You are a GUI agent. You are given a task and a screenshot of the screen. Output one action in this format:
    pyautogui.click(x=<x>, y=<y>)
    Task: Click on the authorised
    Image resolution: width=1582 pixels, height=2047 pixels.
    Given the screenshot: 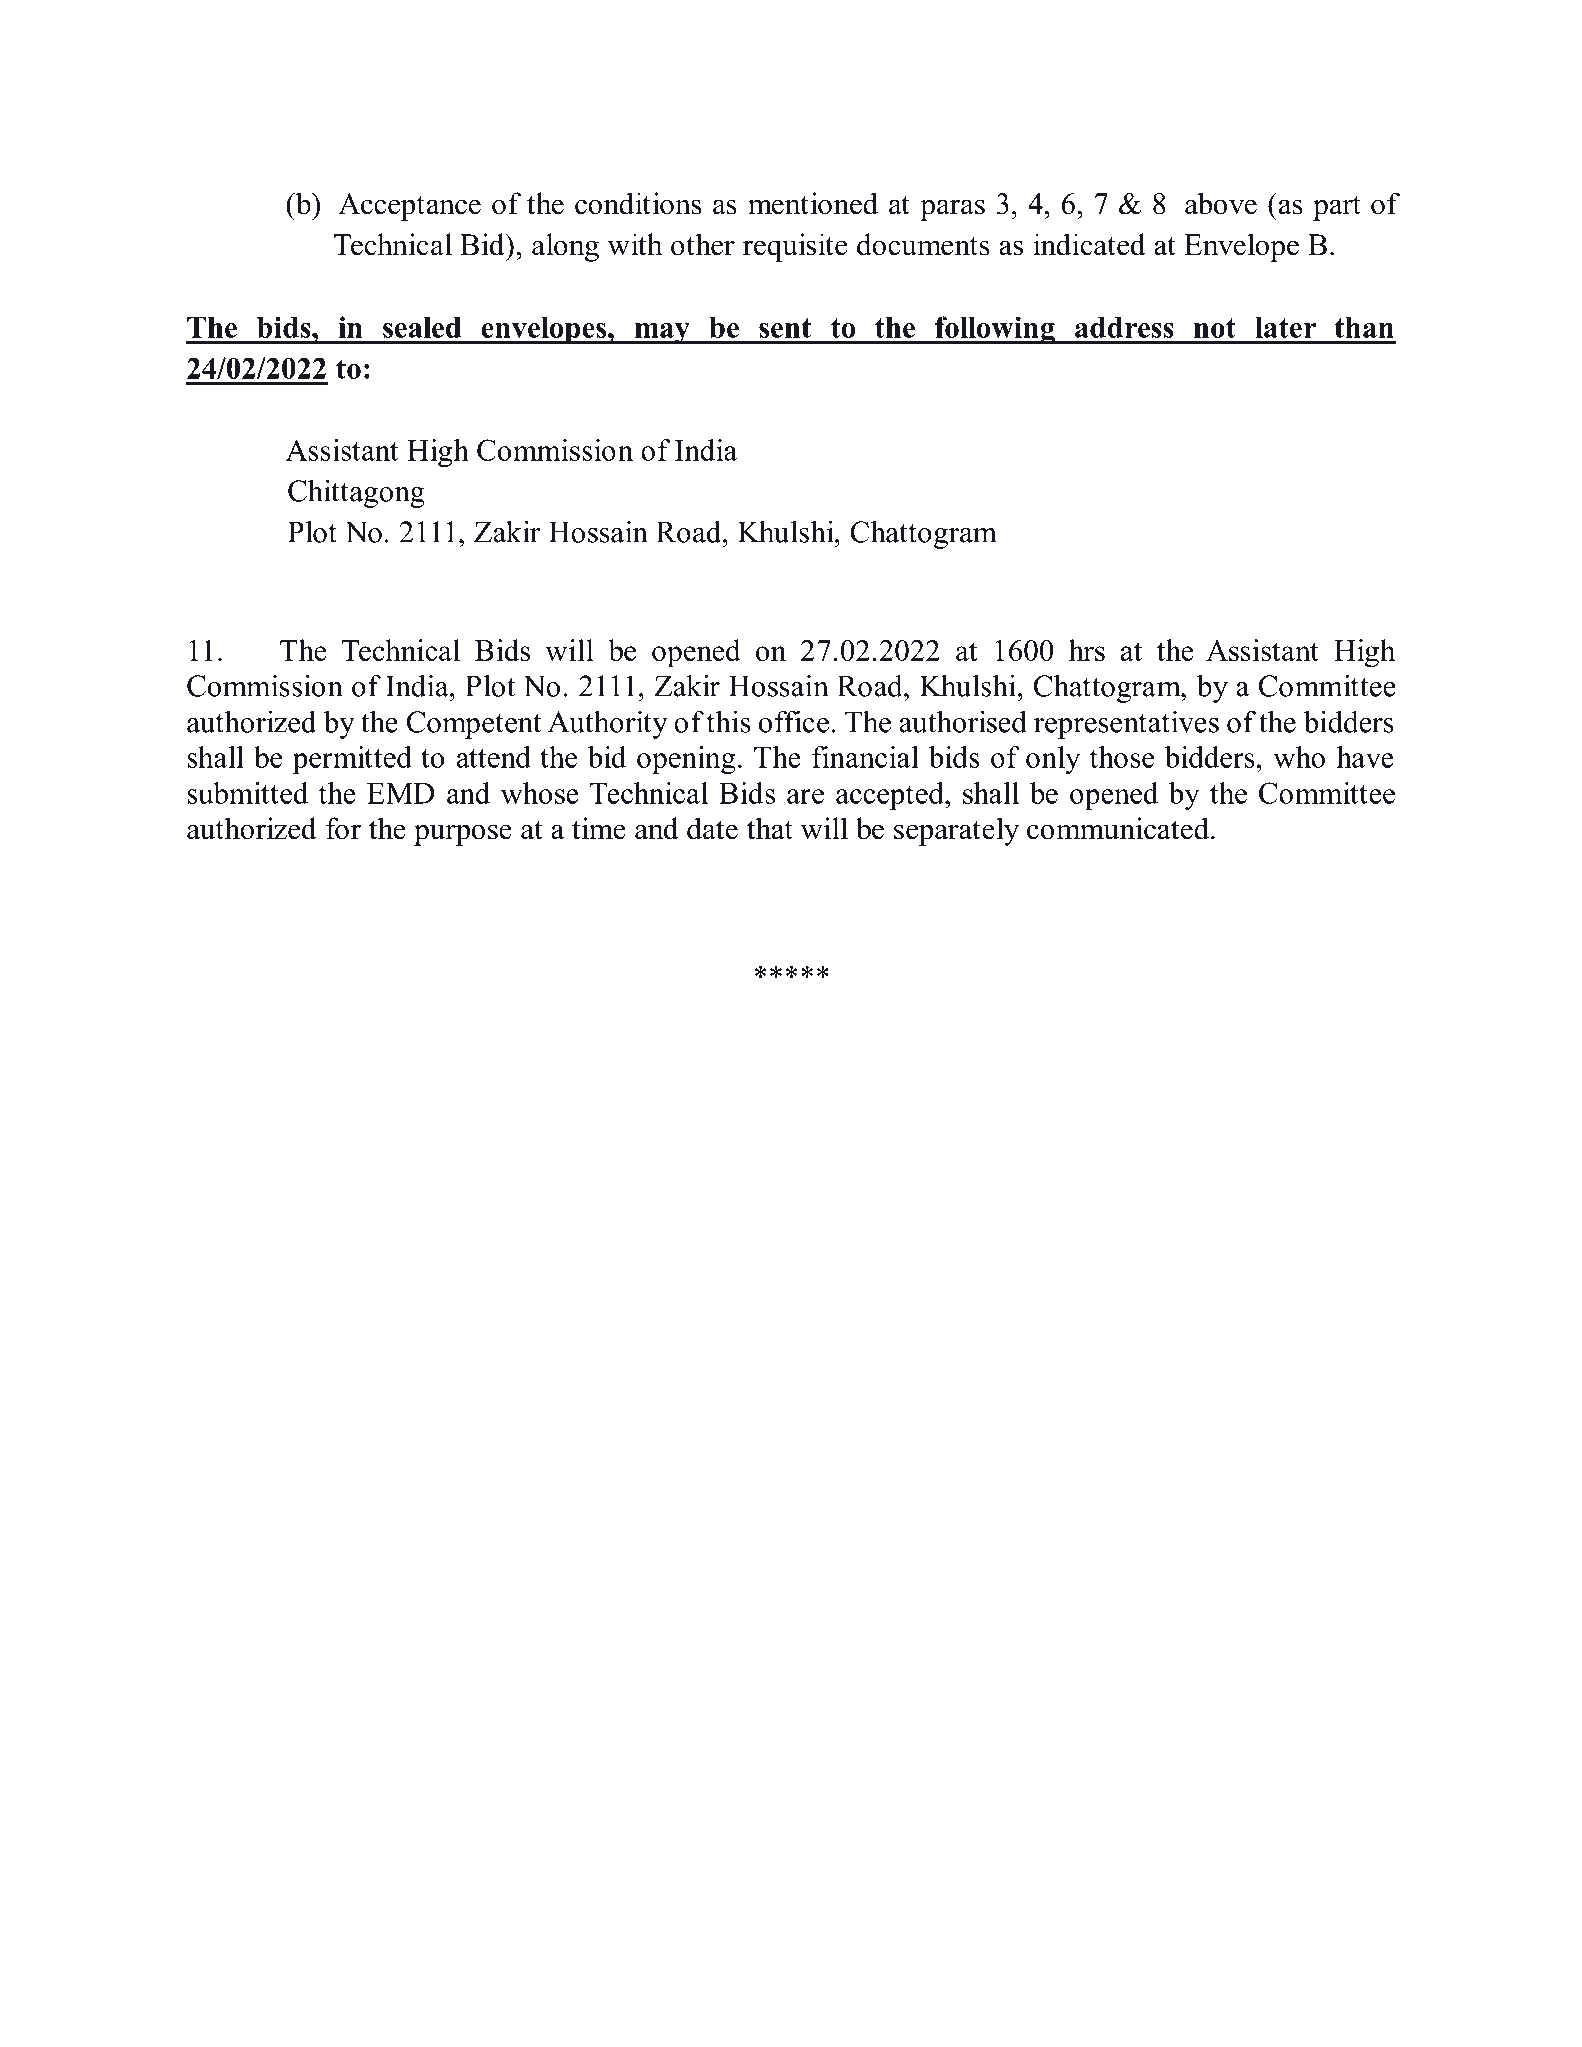 What is the action you would take?
    pyautogui.click(x=963, y=721)
